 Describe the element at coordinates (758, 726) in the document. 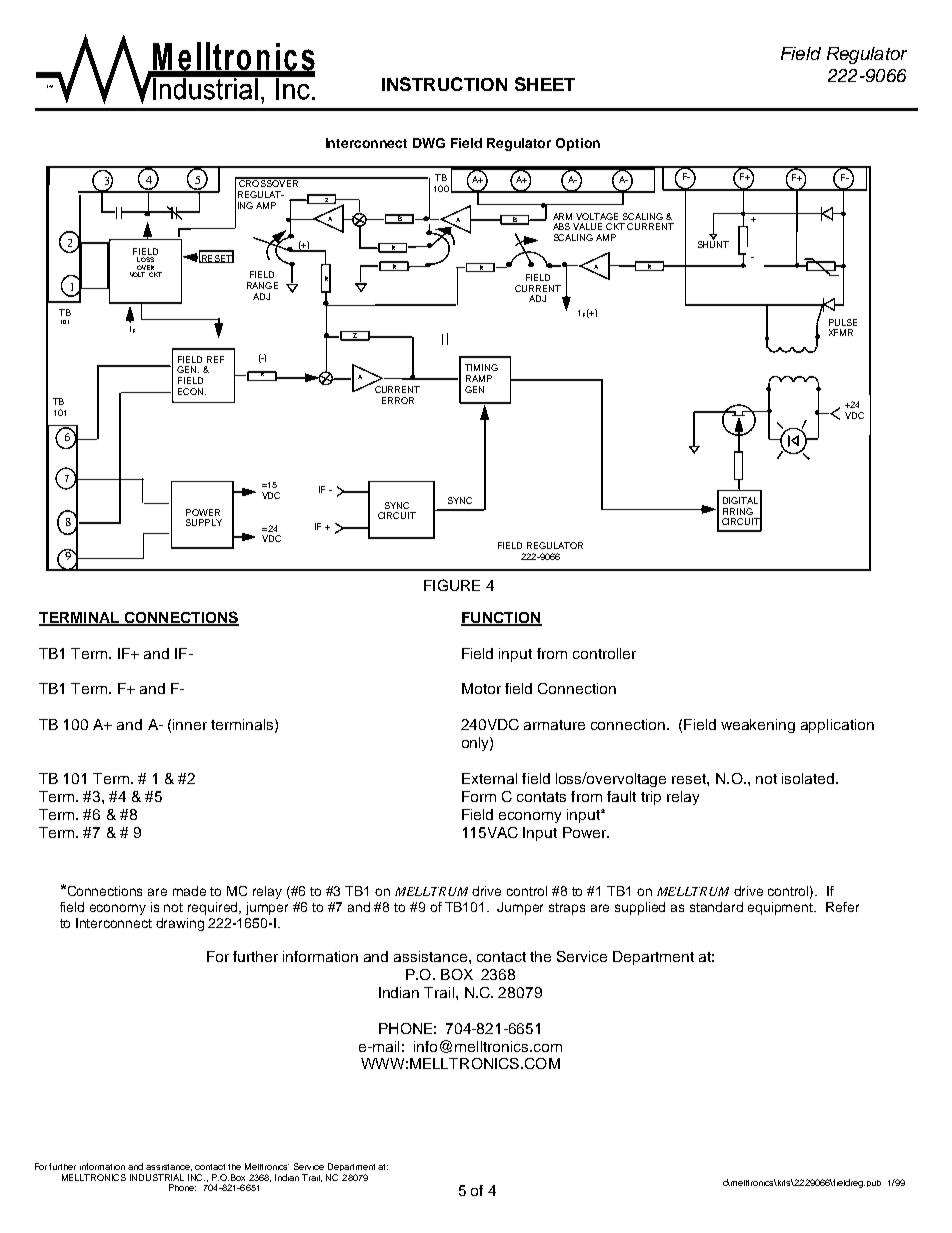

I see `weakening` at that location.
